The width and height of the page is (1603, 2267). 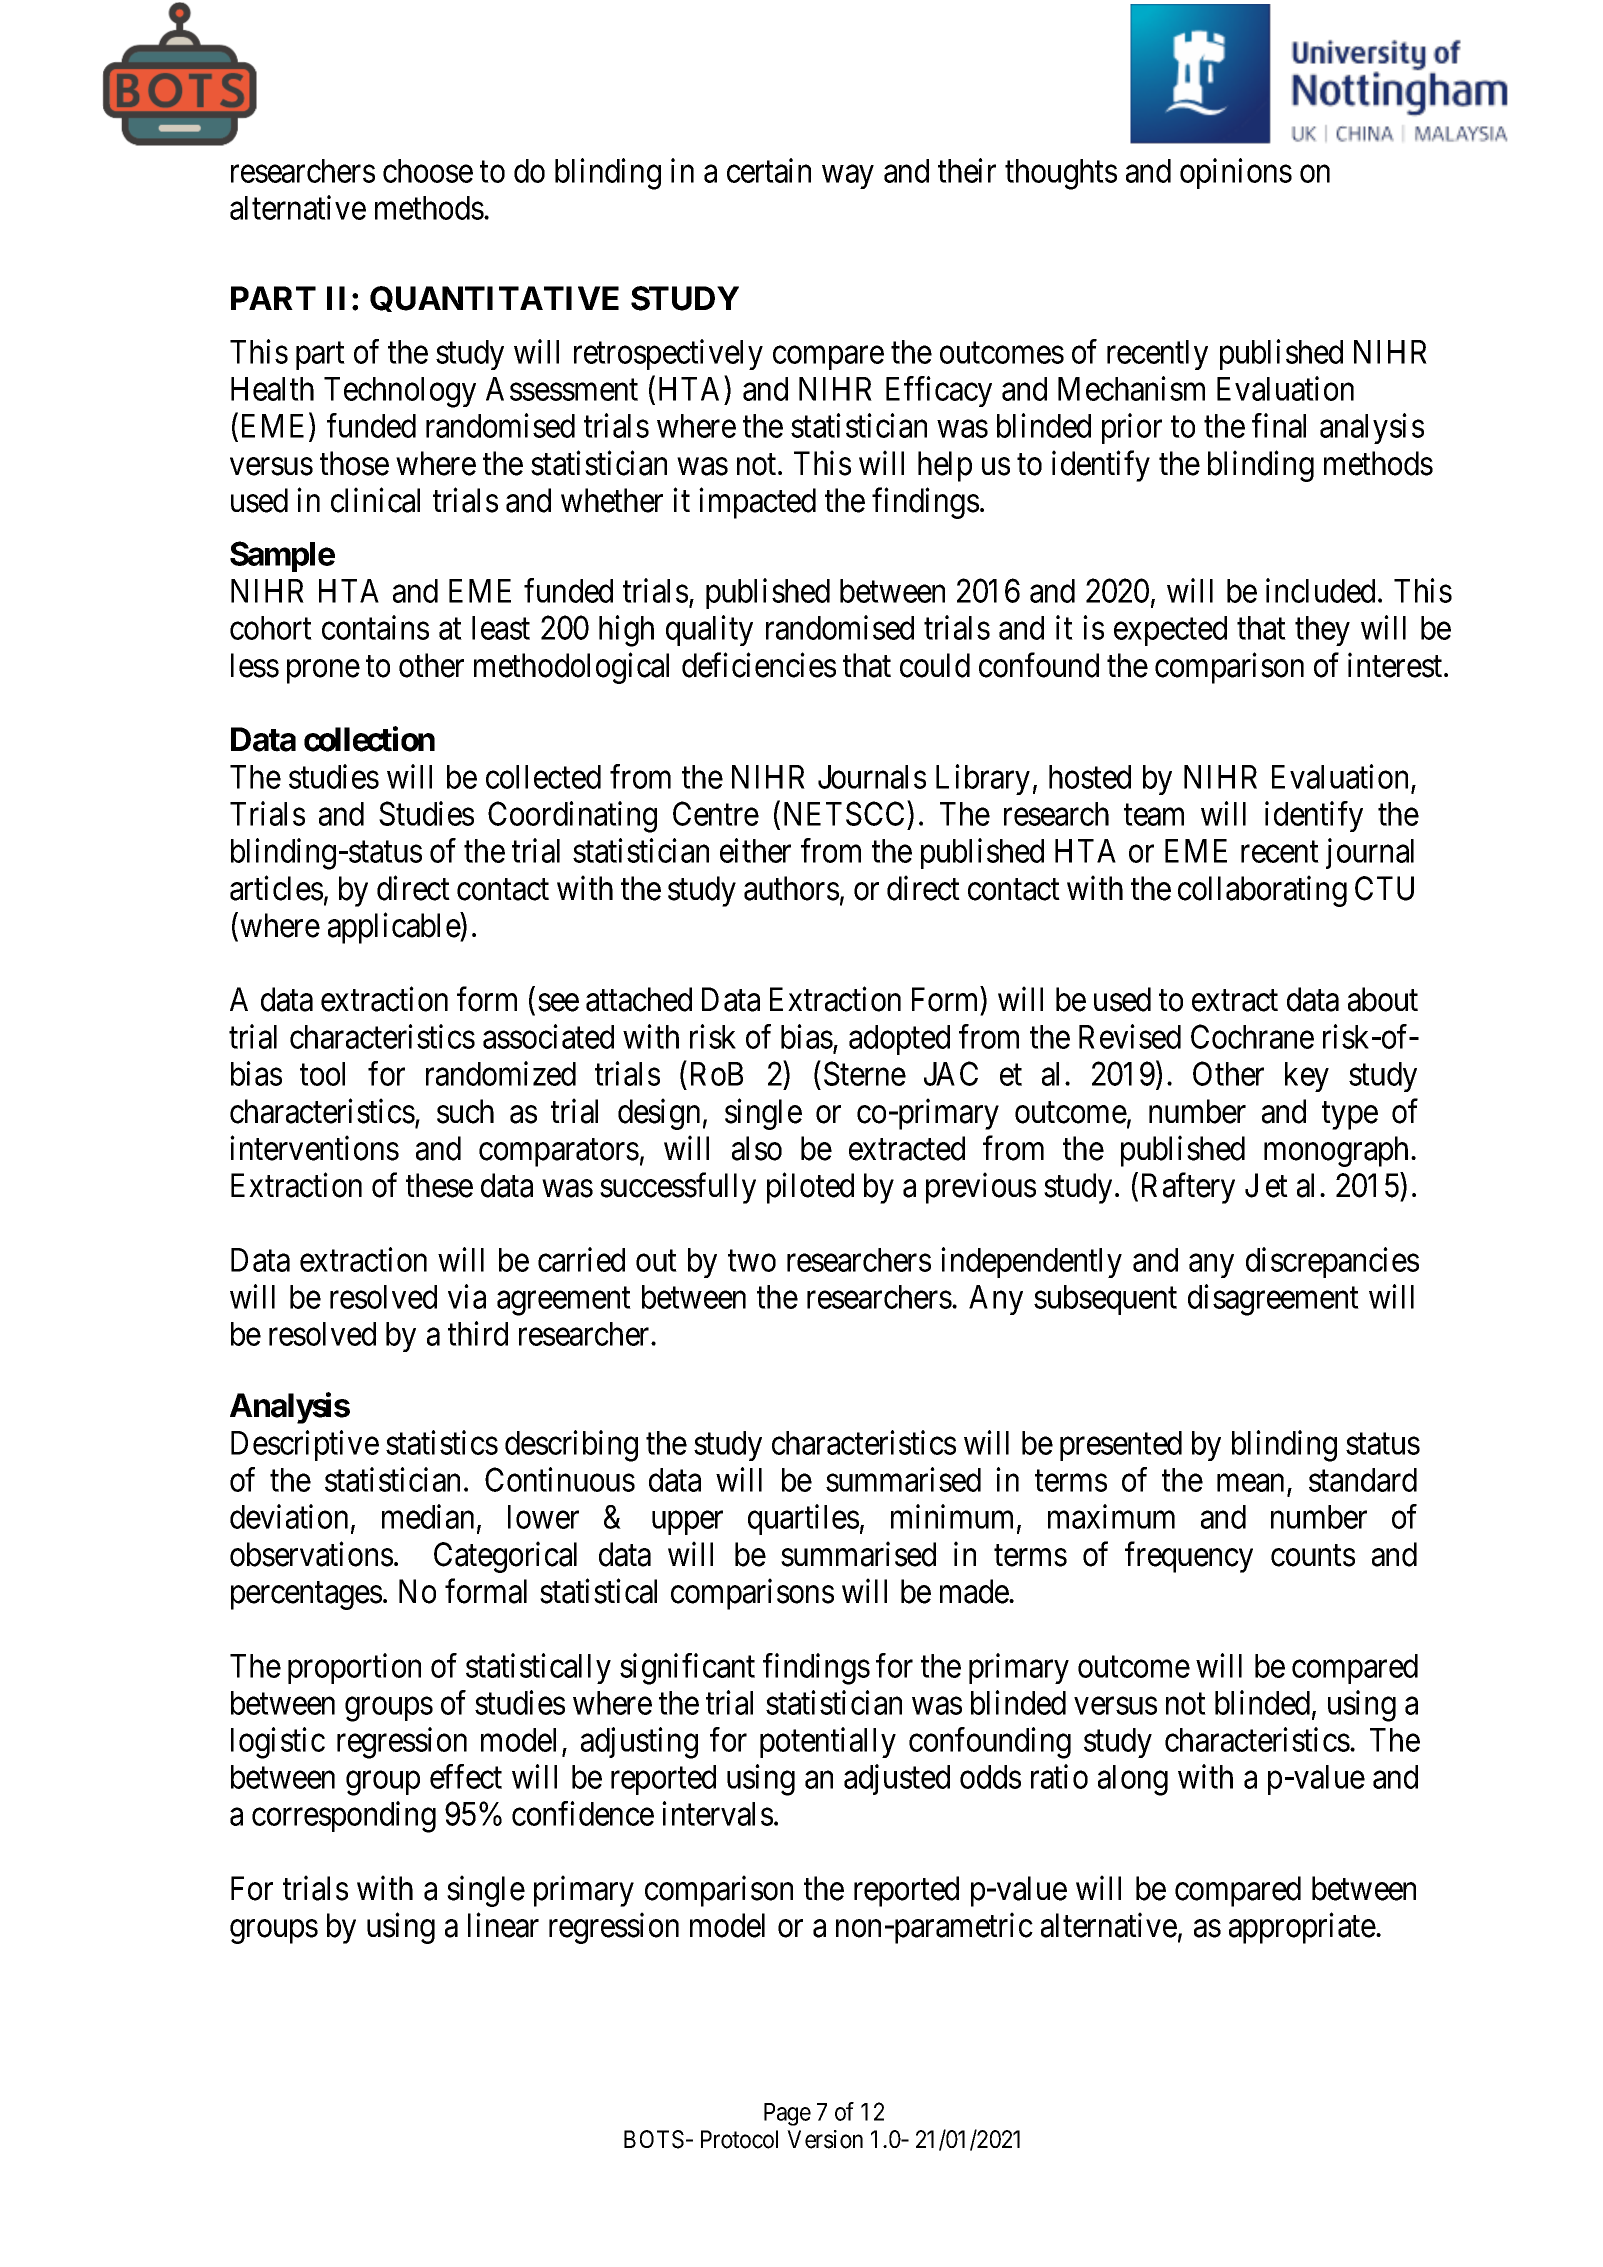 I want to click on way, so click(x=848, y=177).
